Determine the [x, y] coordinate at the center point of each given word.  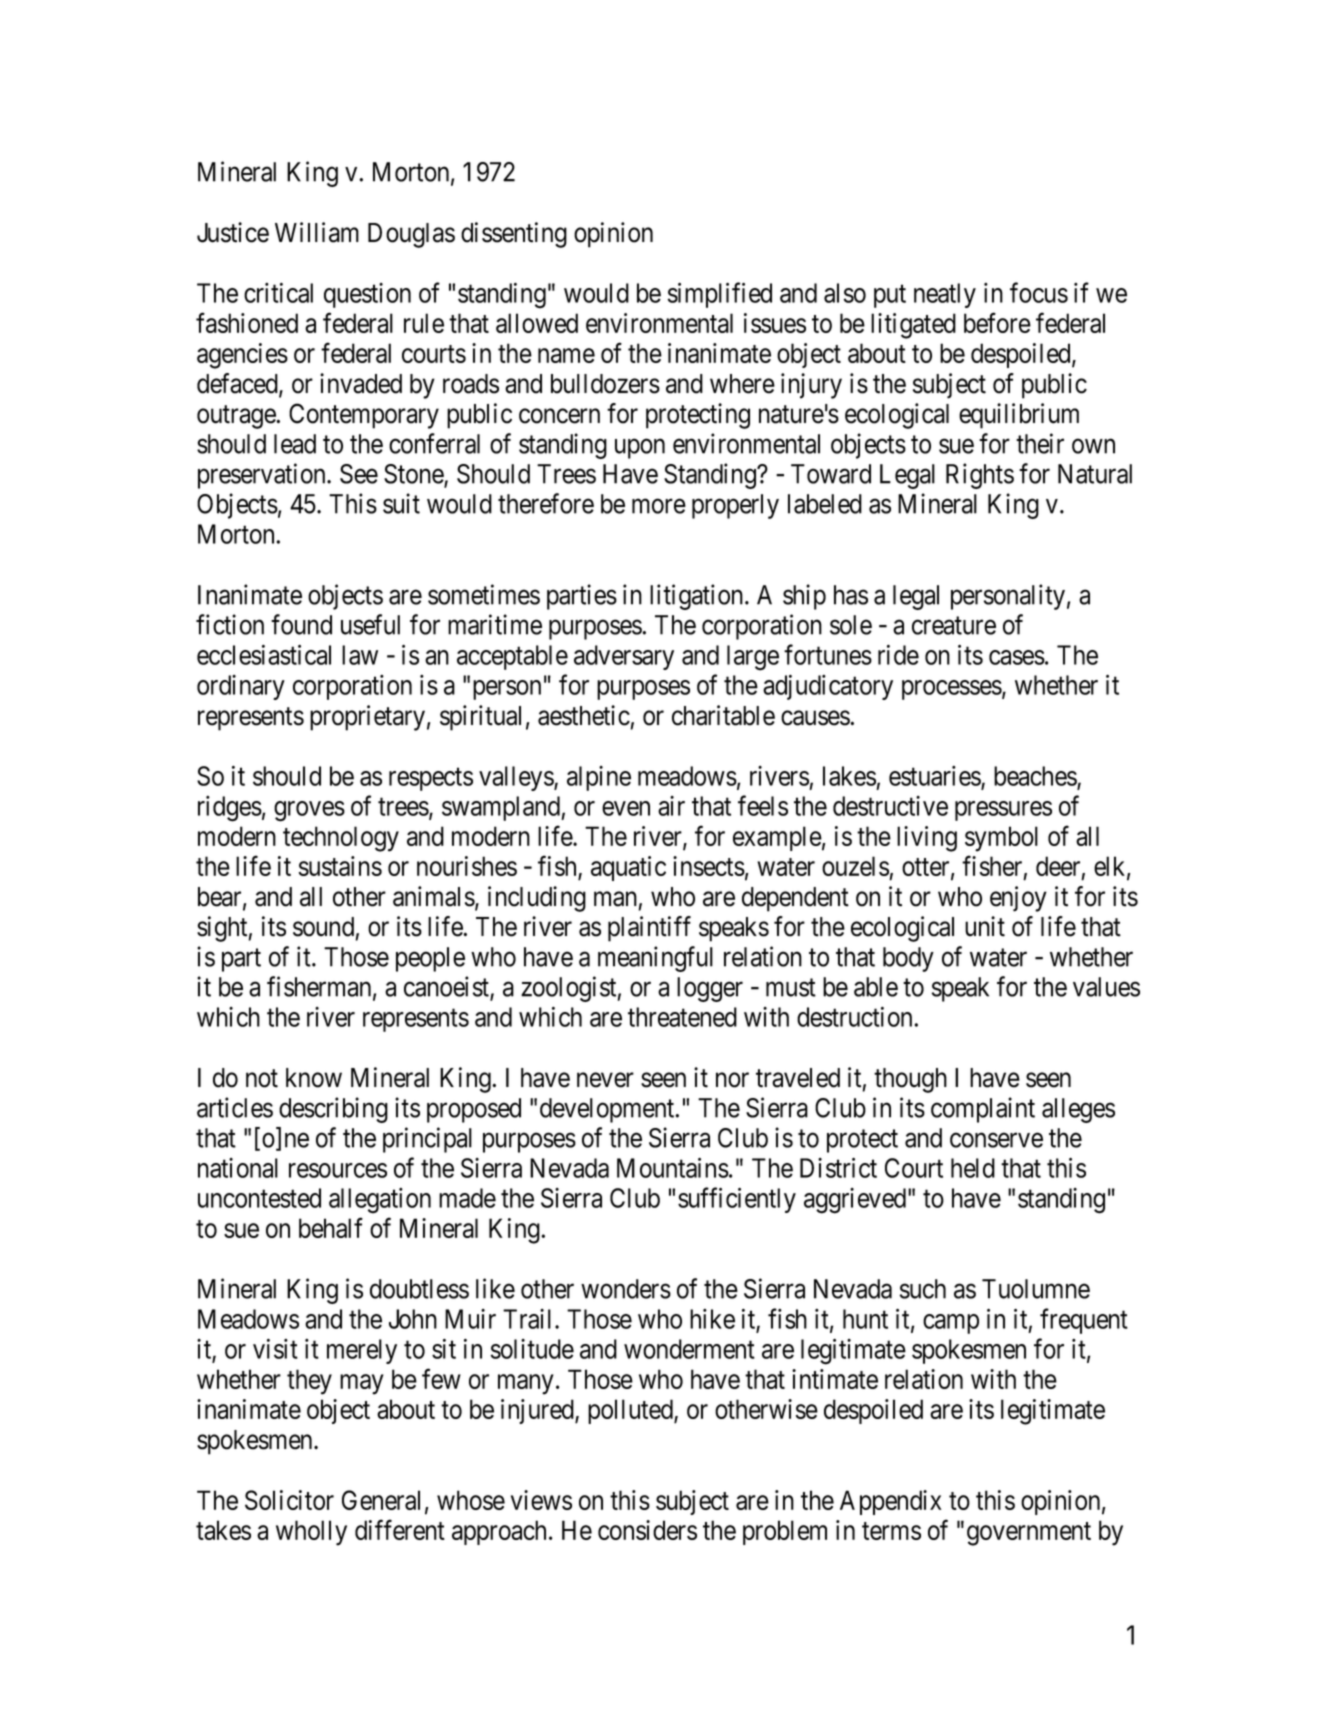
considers [647, 1530]
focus [1039, 292]
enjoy [1018, 899]
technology [341, 839]
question [367, 295]
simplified [720, 295]
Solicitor [289, 1500]
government [1029, 1534]
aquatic [628, 868]
